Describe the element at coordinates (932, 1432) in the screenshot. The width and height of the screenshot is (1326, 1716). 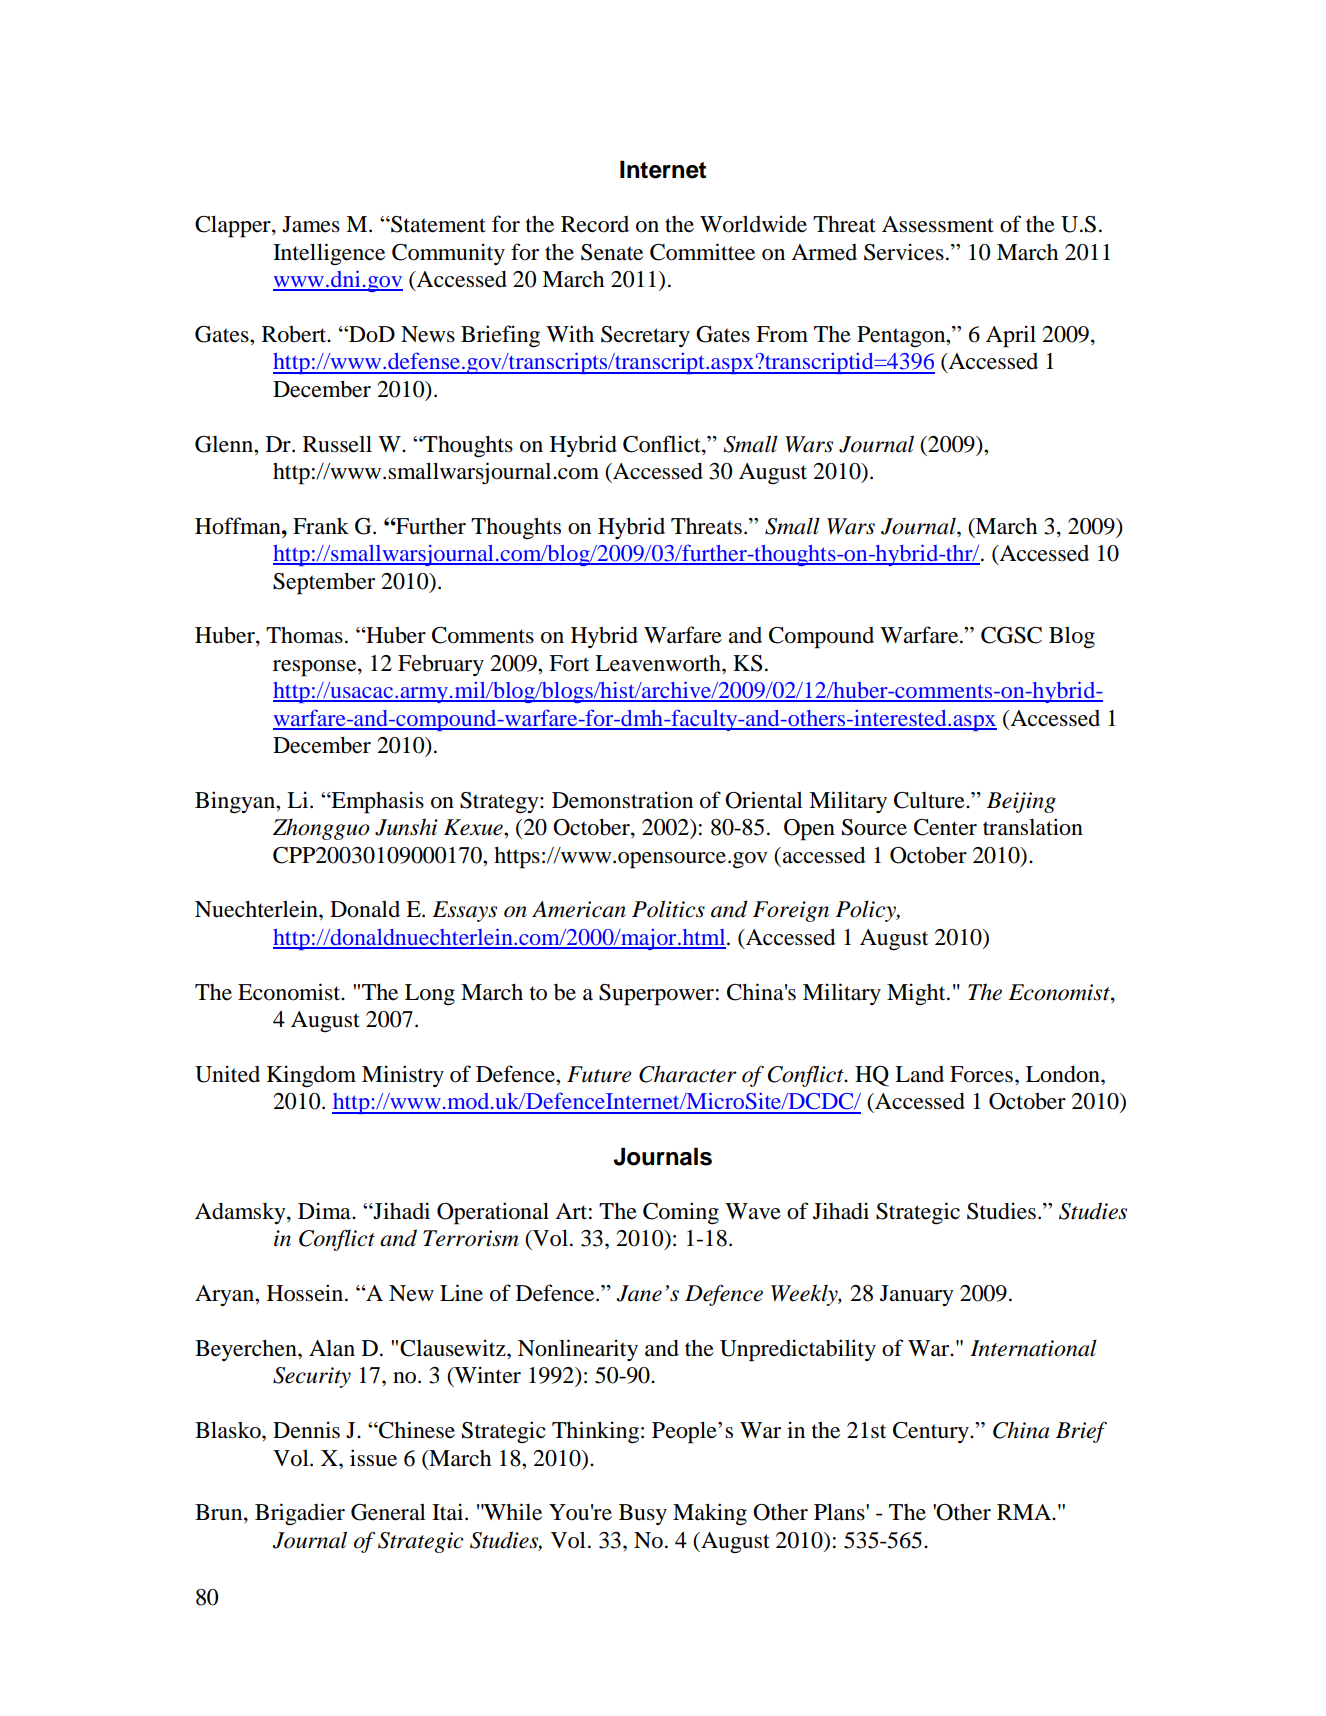
I see `Century` at that location.
